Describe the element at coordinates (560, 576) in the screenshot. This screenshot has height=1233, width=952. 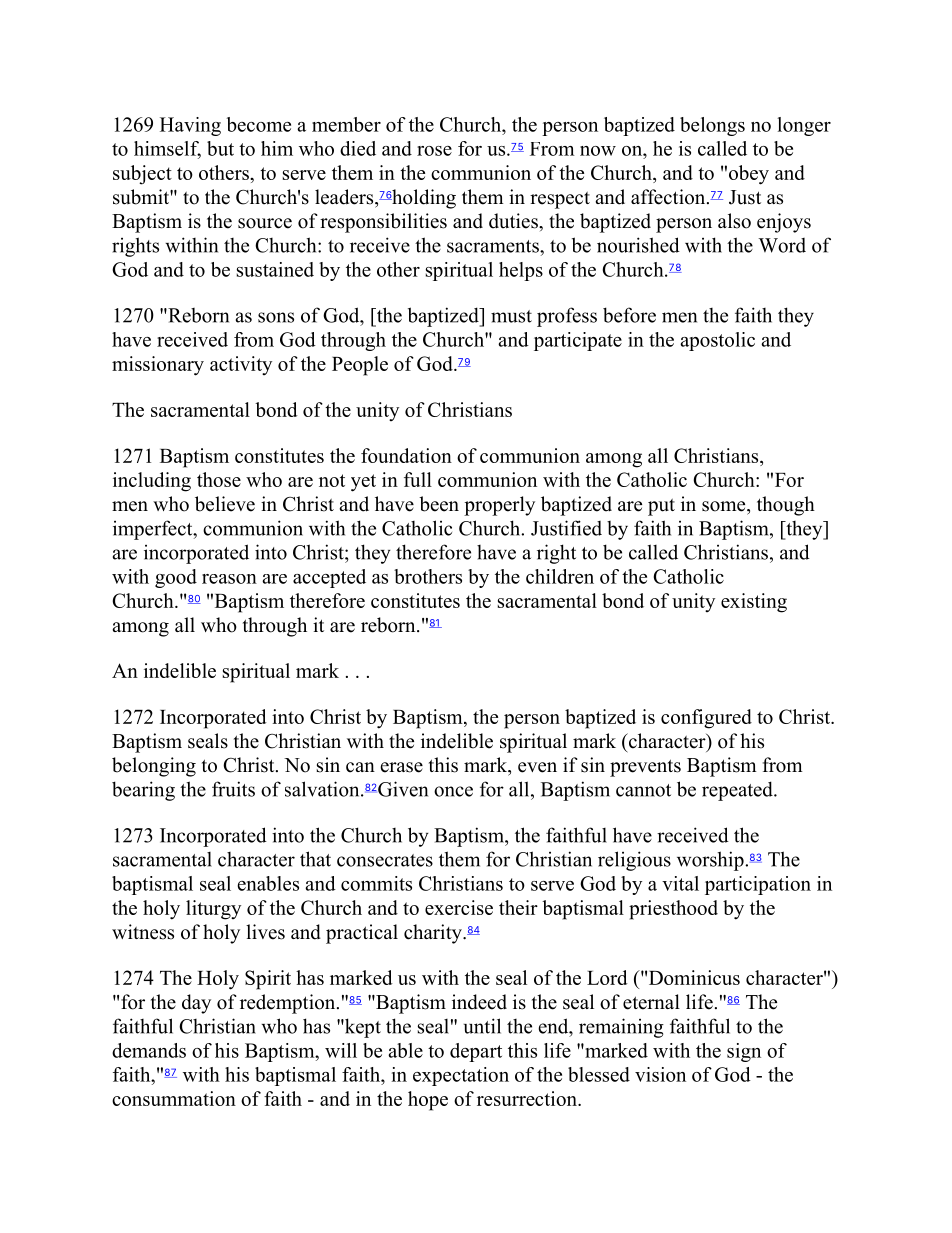
I see `children` at that location.
